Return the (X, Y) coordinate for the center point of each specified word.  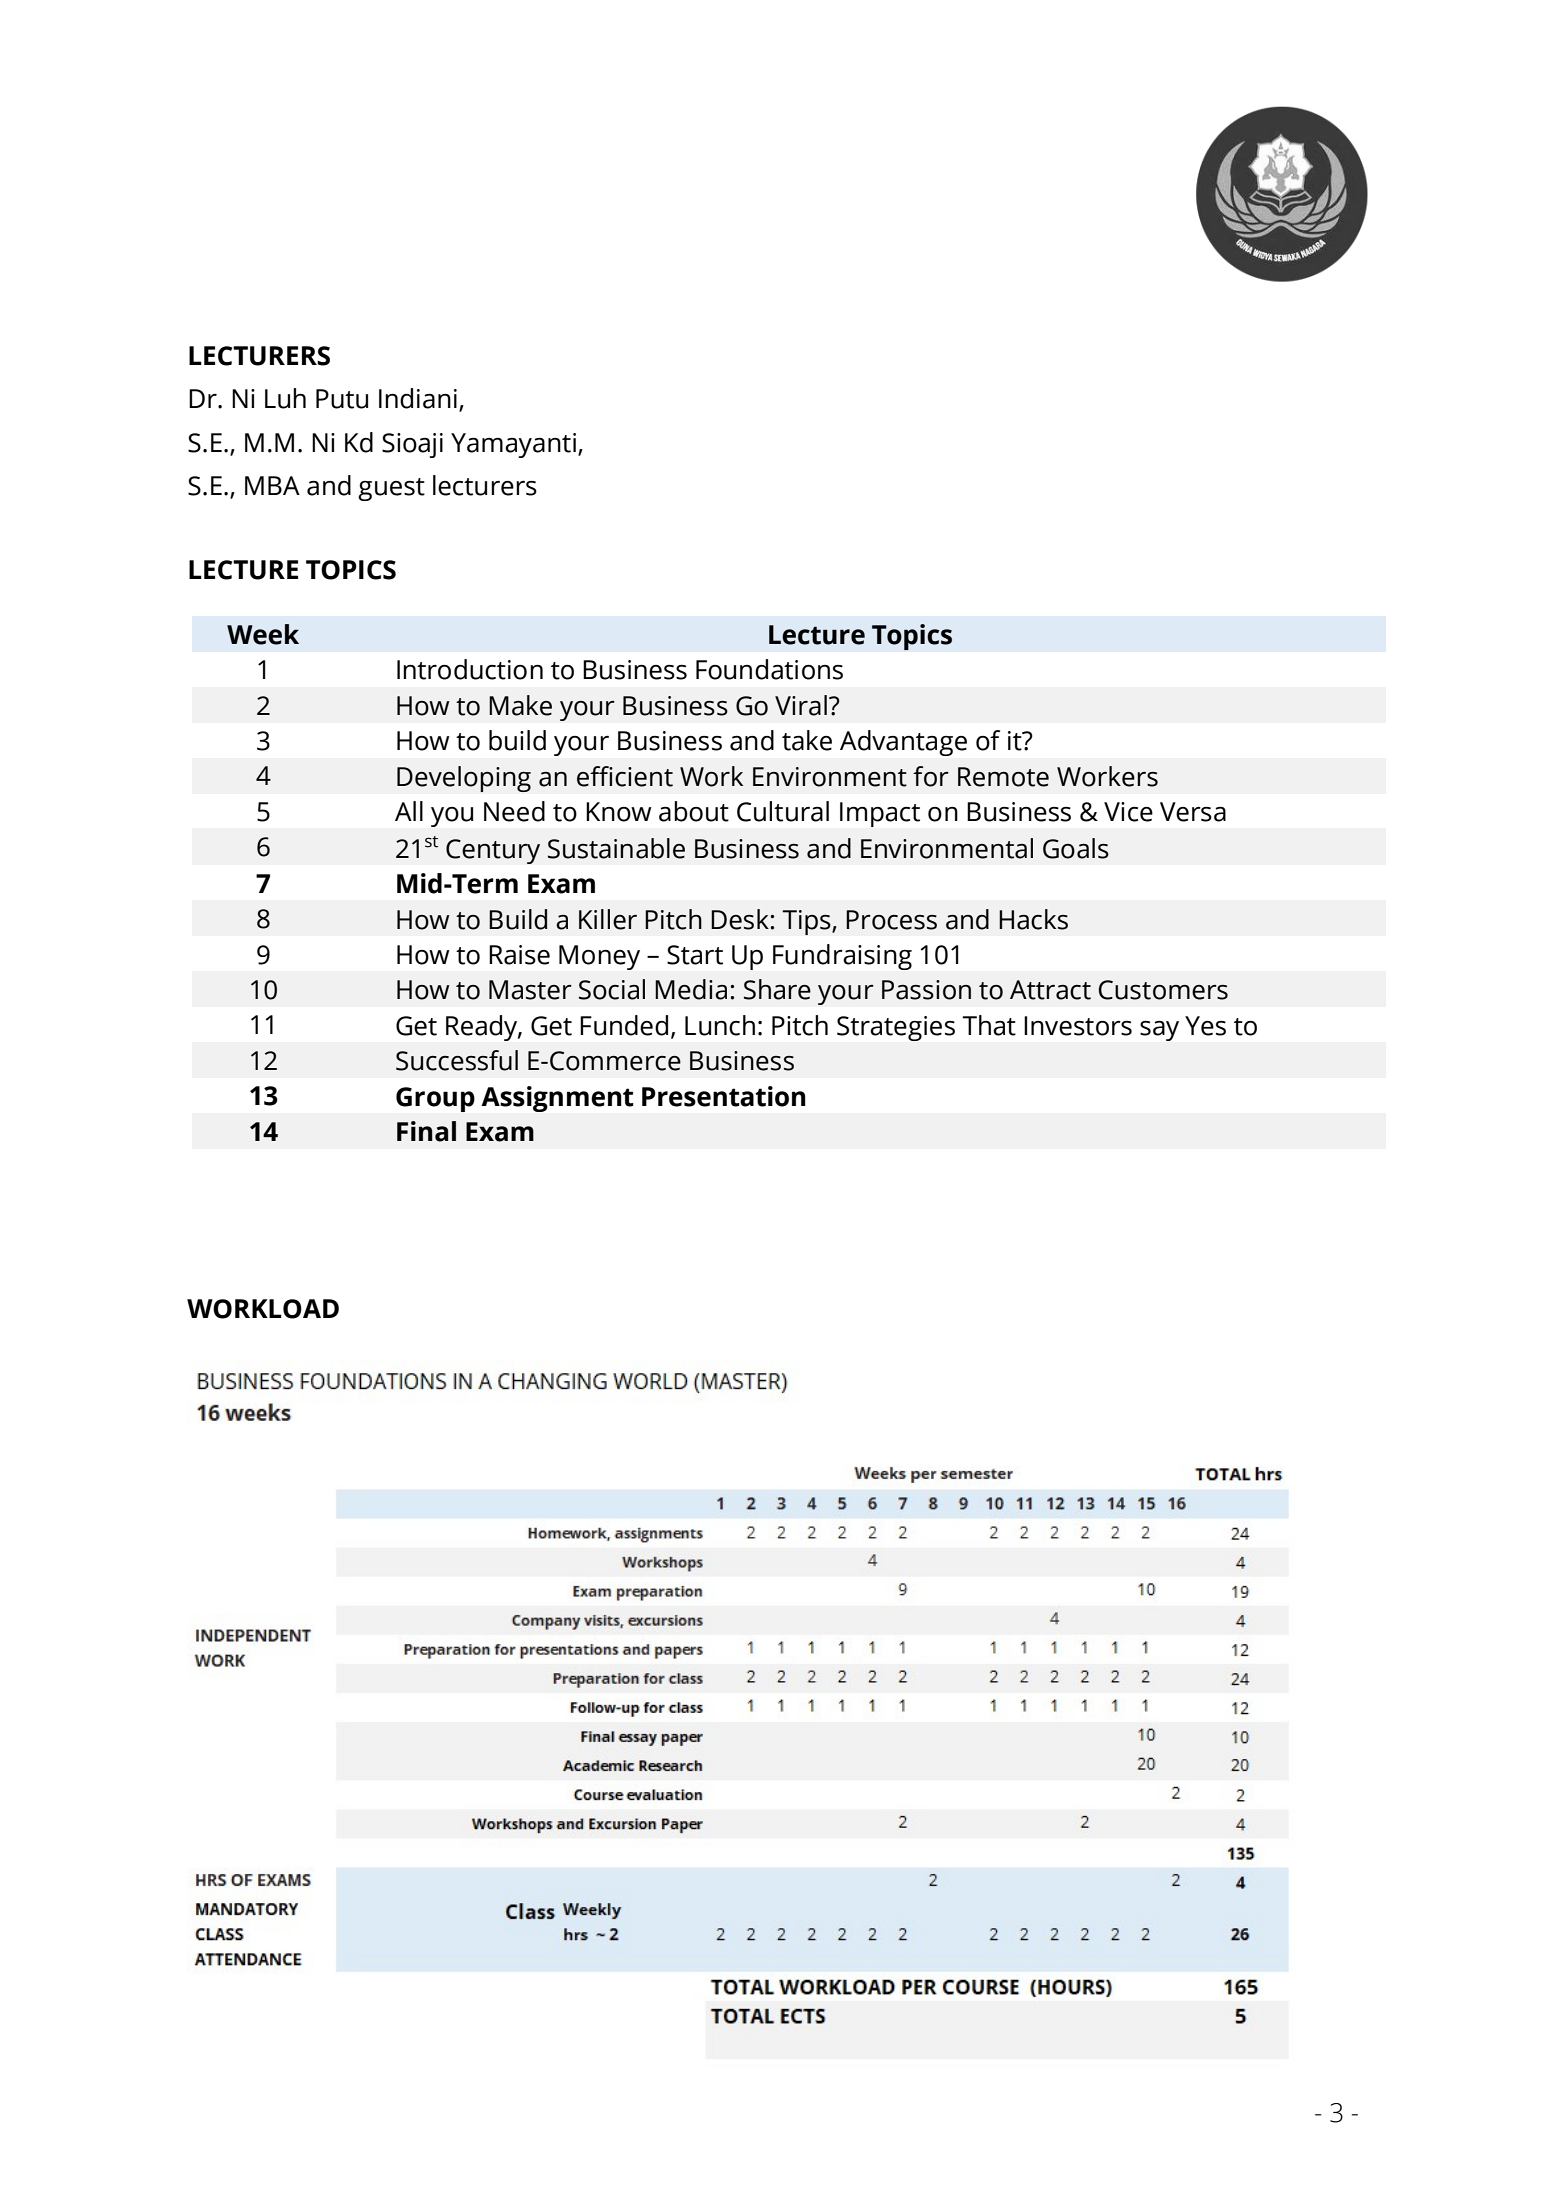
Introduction (470, 669)
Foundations (769, 669)
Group (435, 1099)
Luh (285, 398)
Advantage (903, 743)
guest (391, 489)
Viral (801, 705)
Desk (740, 919)
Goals (1076, 848)
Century (493, 851)
